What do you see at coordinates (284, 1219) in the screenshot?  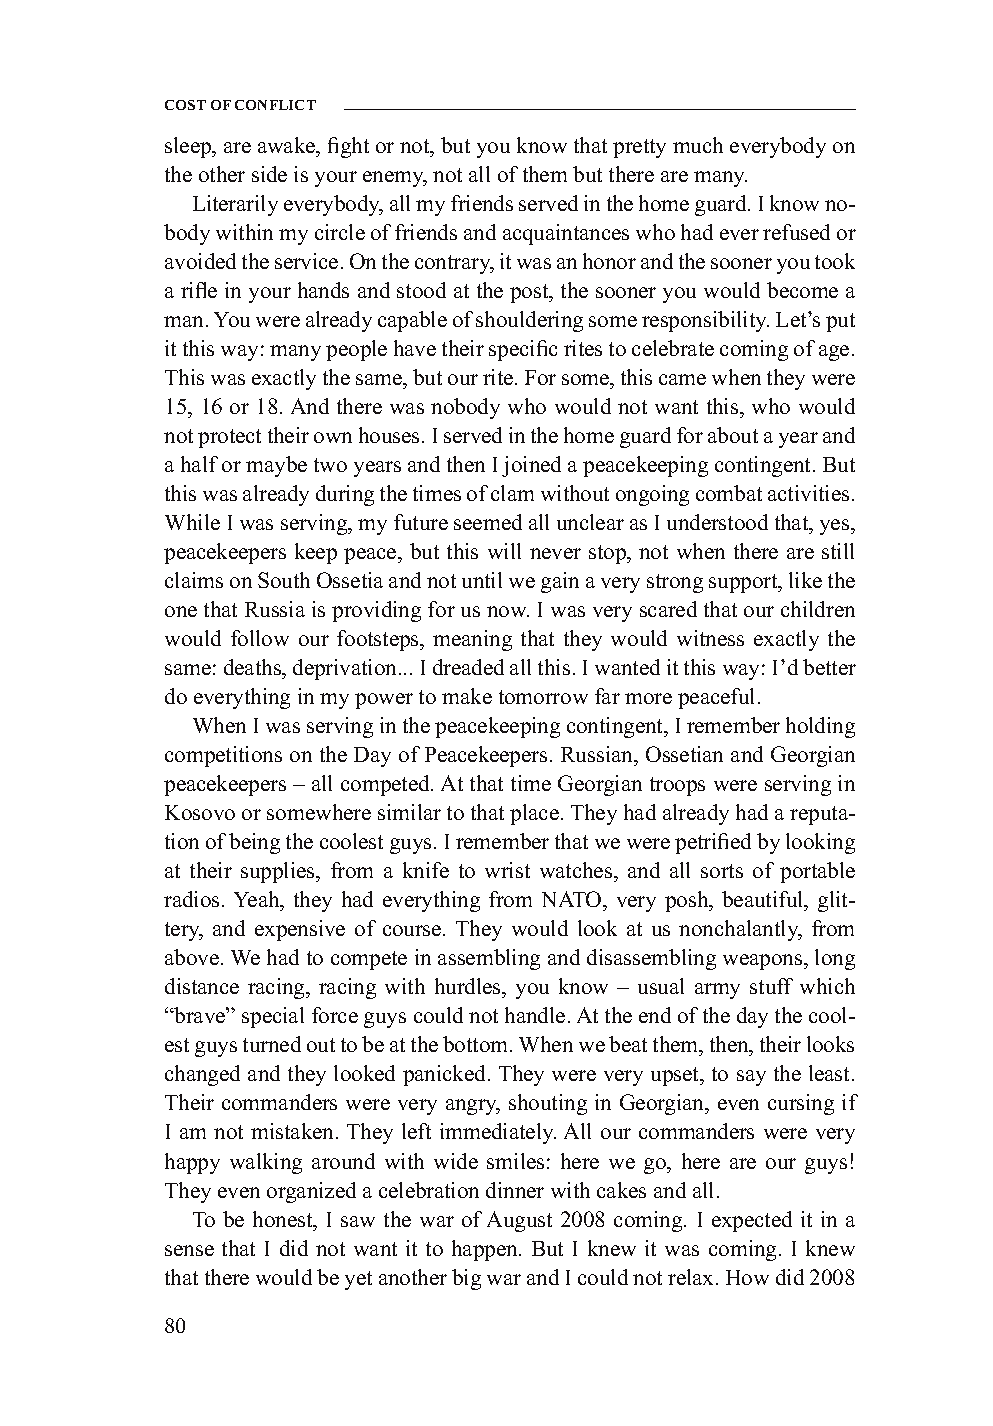 I see `honest` at bounding box center [284, 1219].
